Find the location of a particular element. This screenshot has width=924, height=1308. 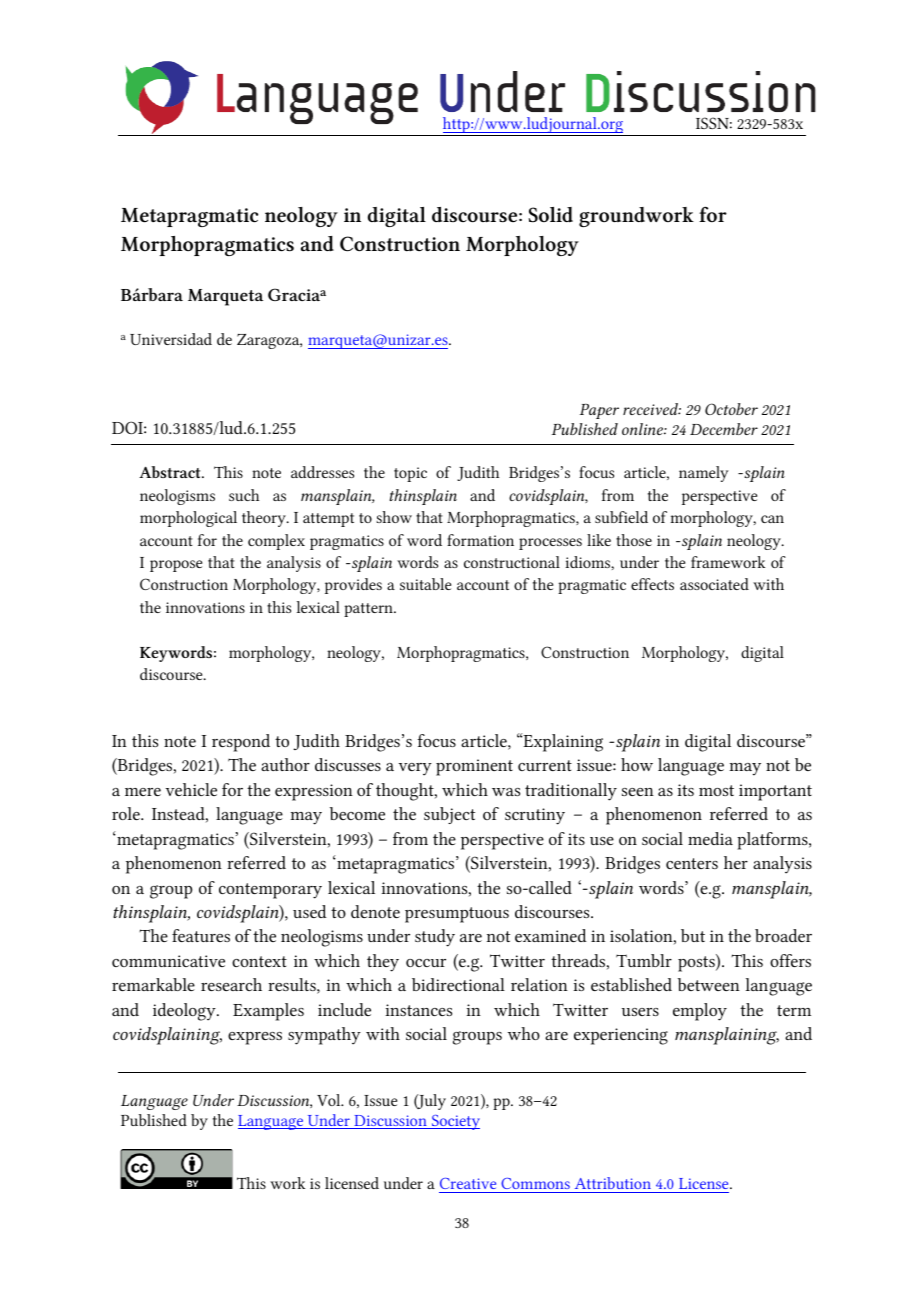

October is located at coordinates (731, 409).
